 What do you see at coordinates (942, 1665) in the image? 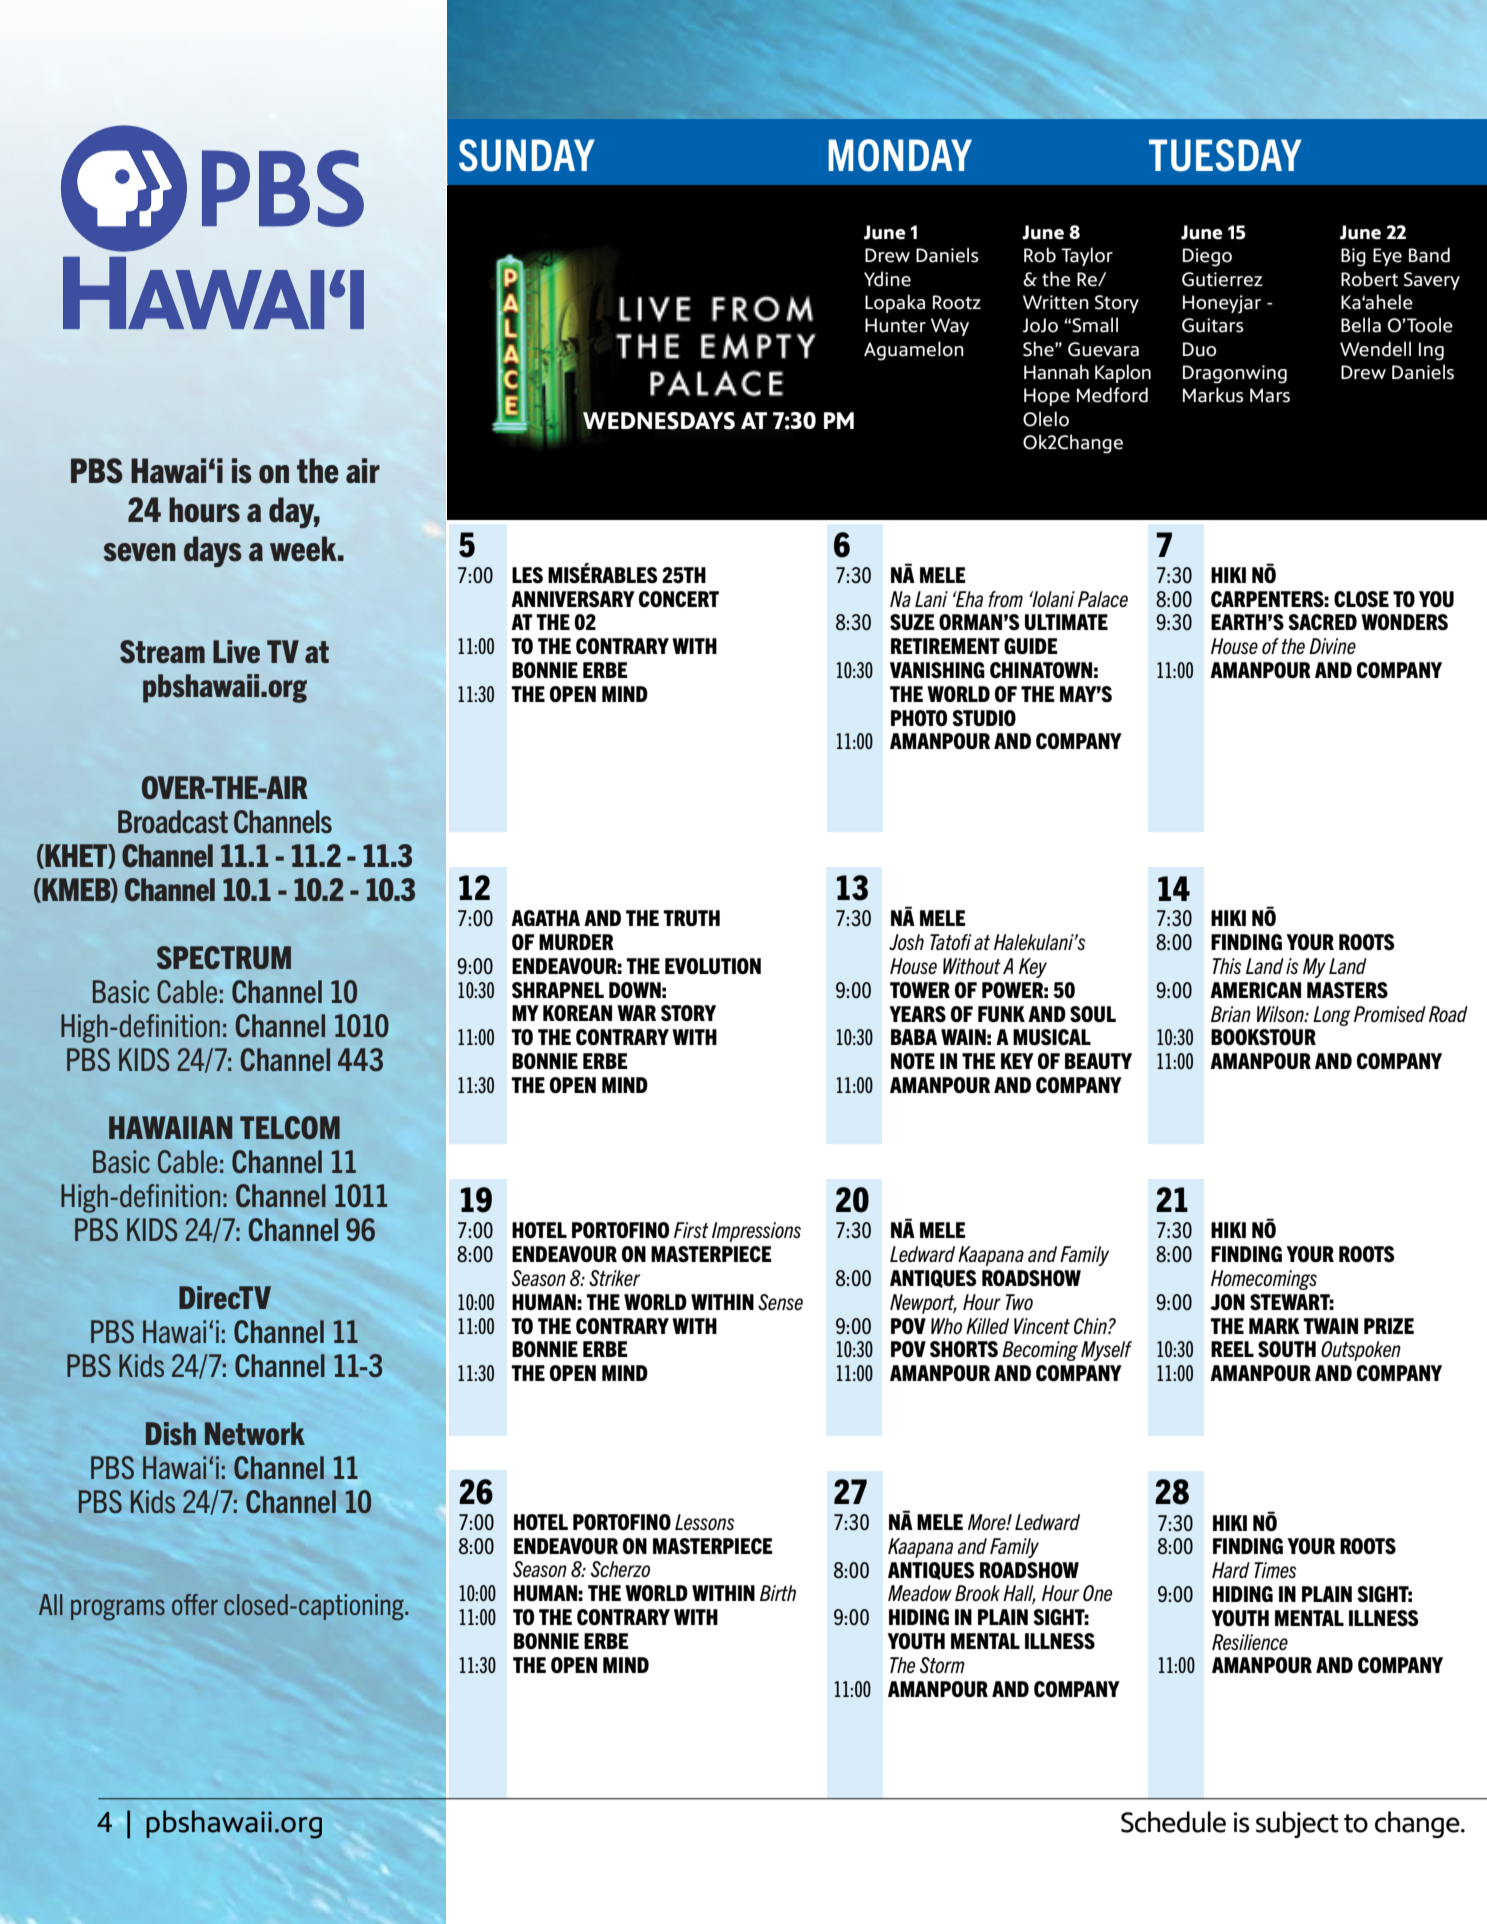
I see `Storm` at bounding box center [942, 1665].
